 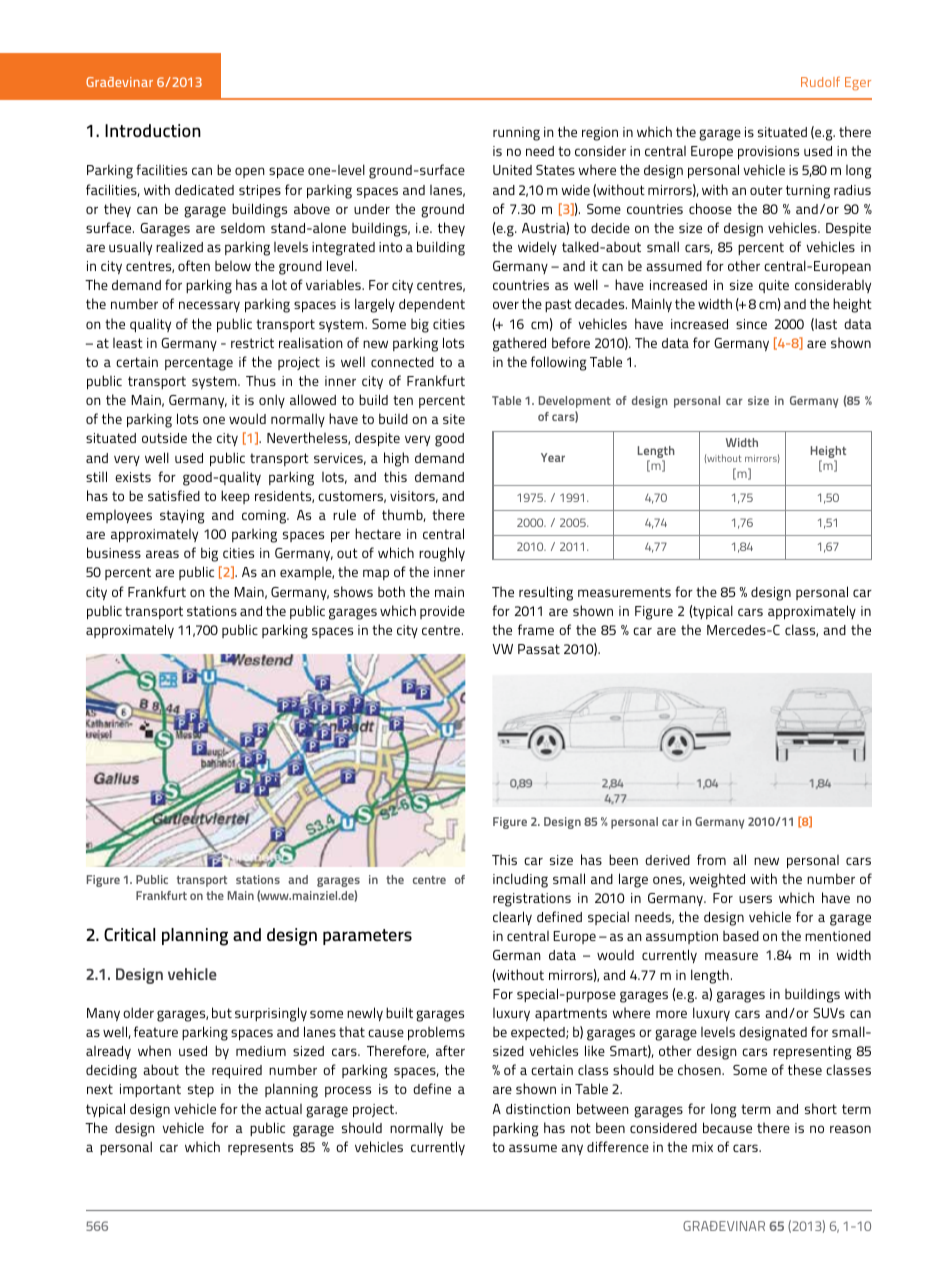 I want to click on provisions, so click(x=768, y=152).
